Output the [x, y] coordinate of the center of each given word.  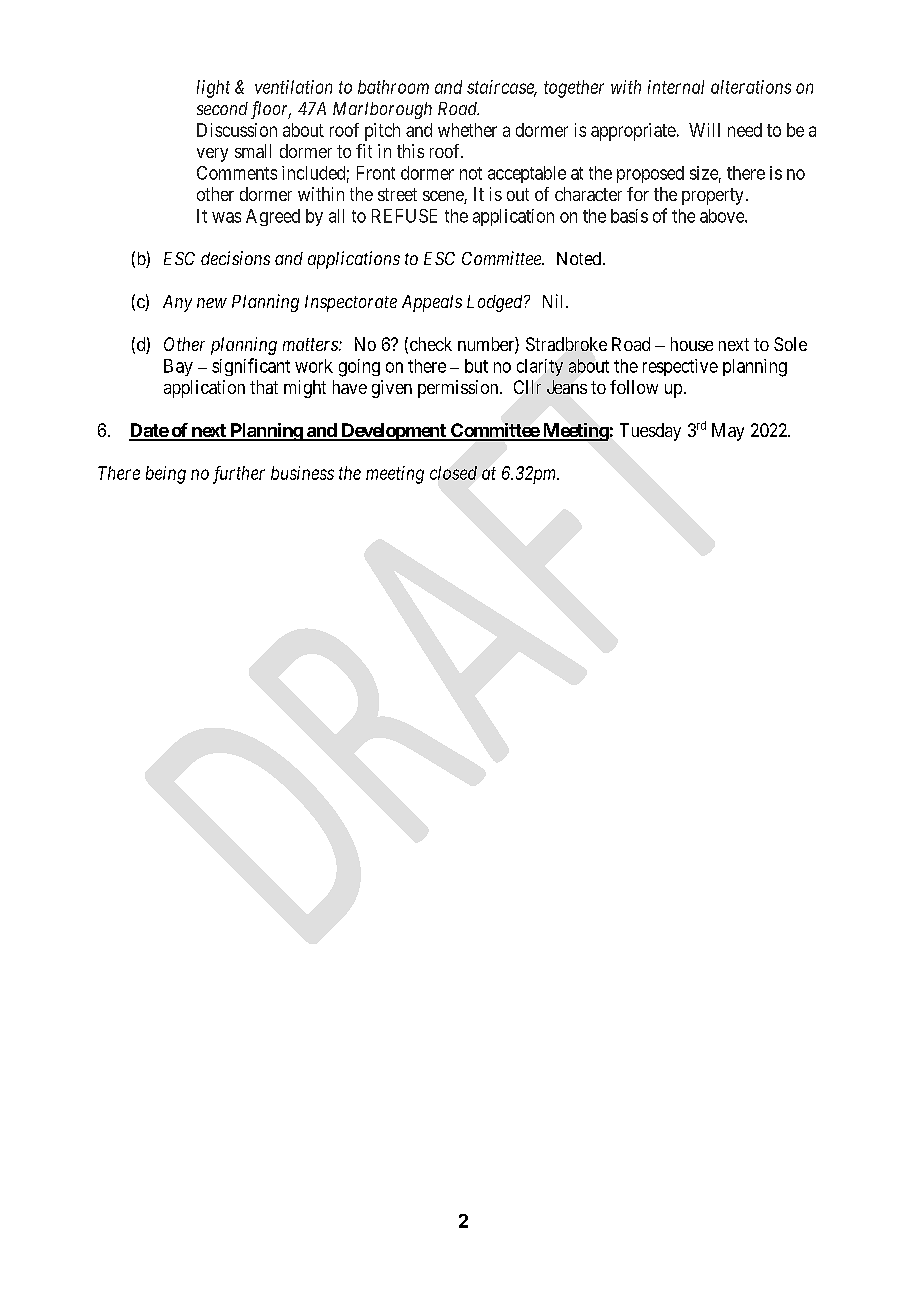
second [222, 108]
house [692, 344]
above [723, 216]
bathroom [393, 87]
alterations [751, 87]
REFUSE [404, 216]
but [476, 366]
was [226, 217]
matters [311, 344]
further [239, 475]
